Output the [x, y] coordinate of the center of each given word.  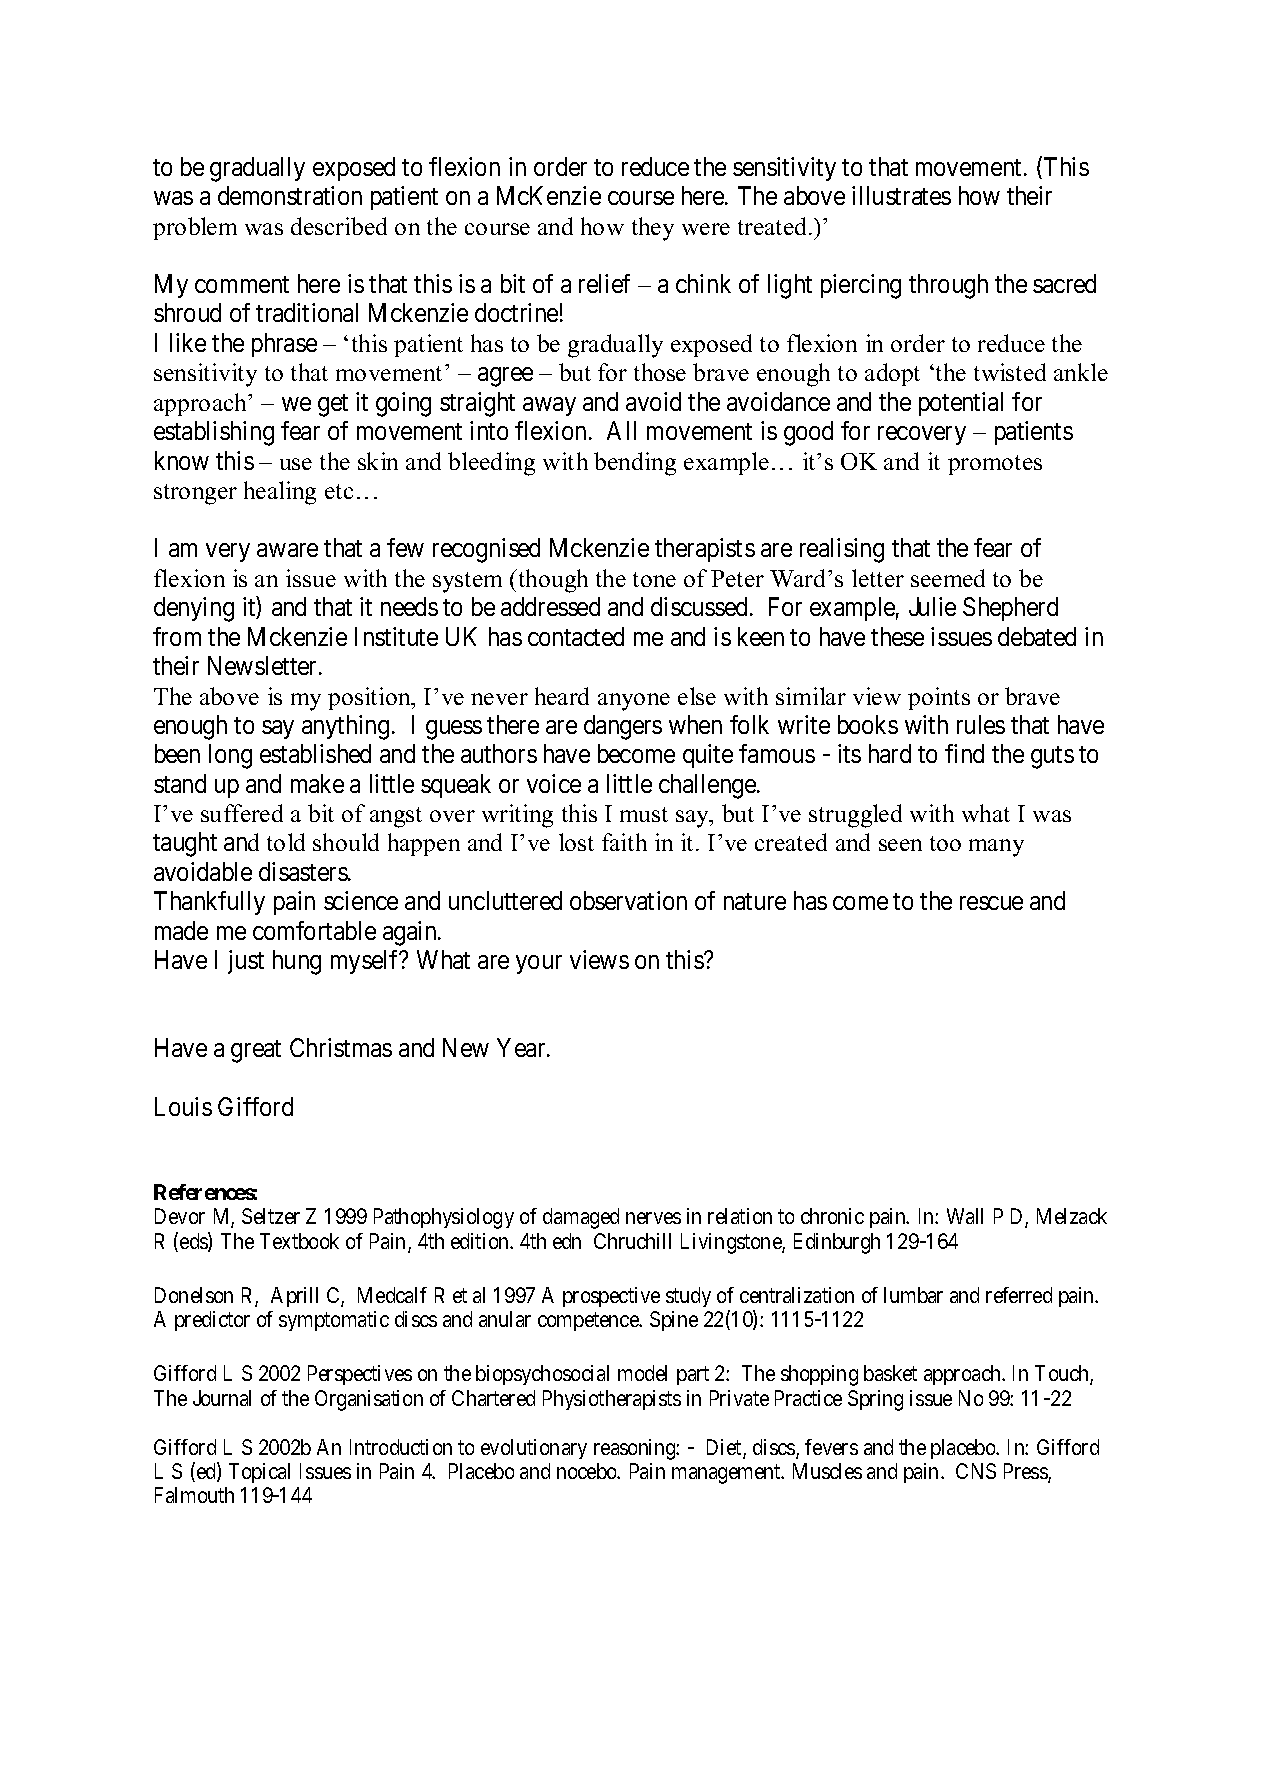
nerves [653, 1218]
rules [981, 724]
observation [628, 900]
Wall [965, 1216]
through [948, 286]
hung [297, 962]
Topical [259, 1473]
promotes [995, 465]
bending [635, 464]
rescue [991, 903]
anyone [634, 702]
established [315, 753]
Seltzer [271, 1216]
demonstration [290, 195]
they [653, 229]
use [296, 464]
